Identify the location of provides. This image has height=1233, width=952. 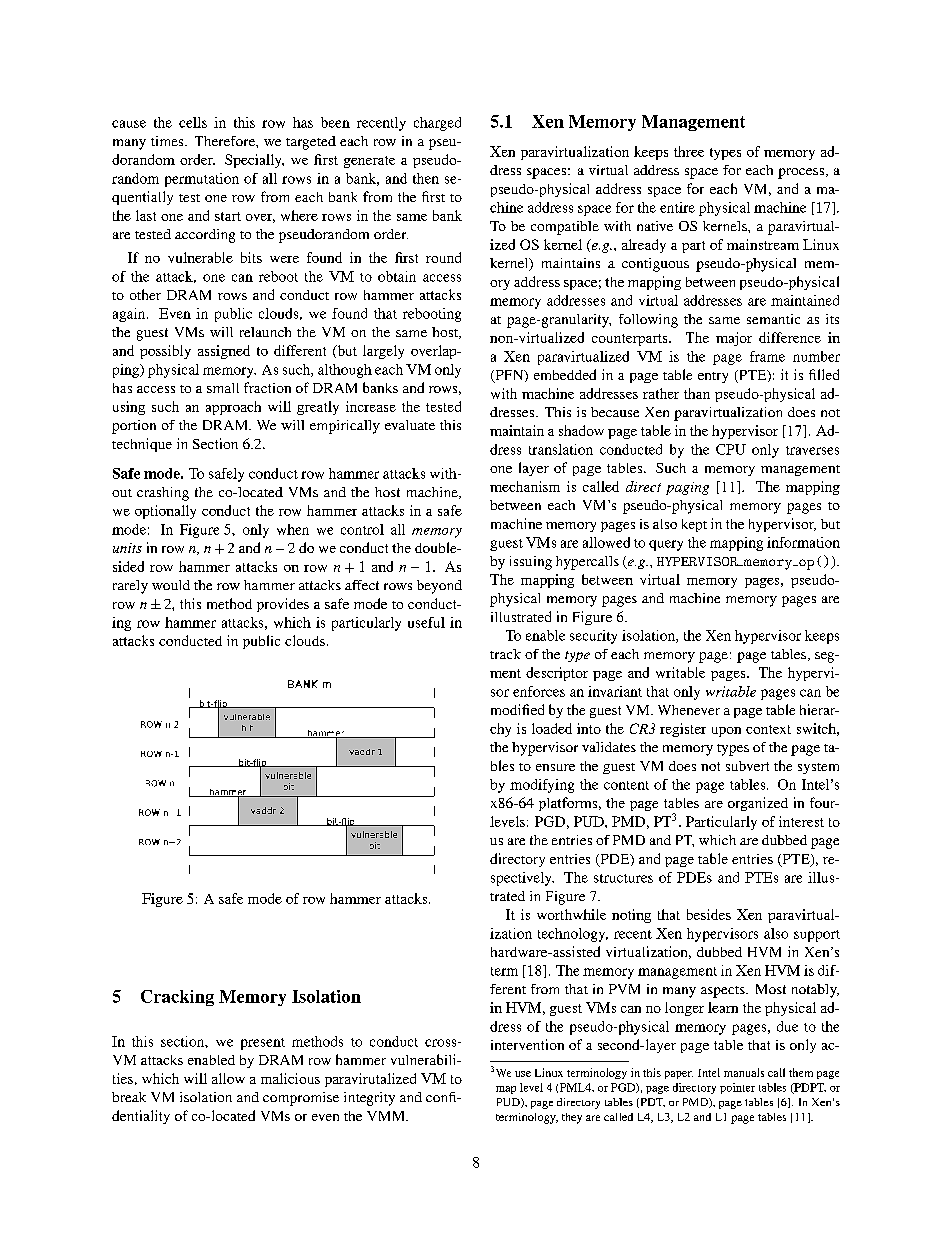
(283, 605).
